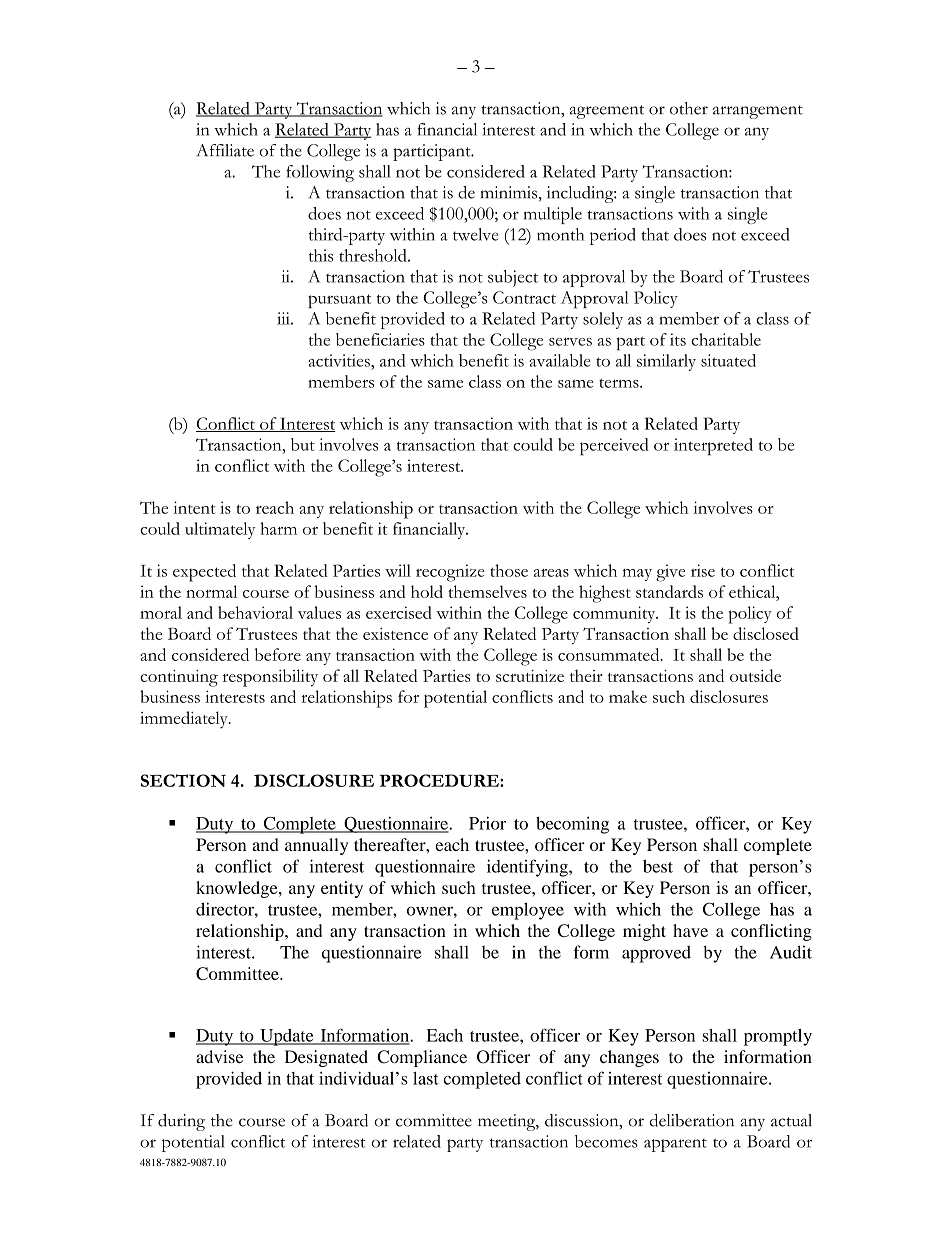 Image resolution: width=952 pixels, height=1233 pixels. What do you see at coordinates (475, 234) in the image?
I see `twelve` at bounding box center [475, 234].
